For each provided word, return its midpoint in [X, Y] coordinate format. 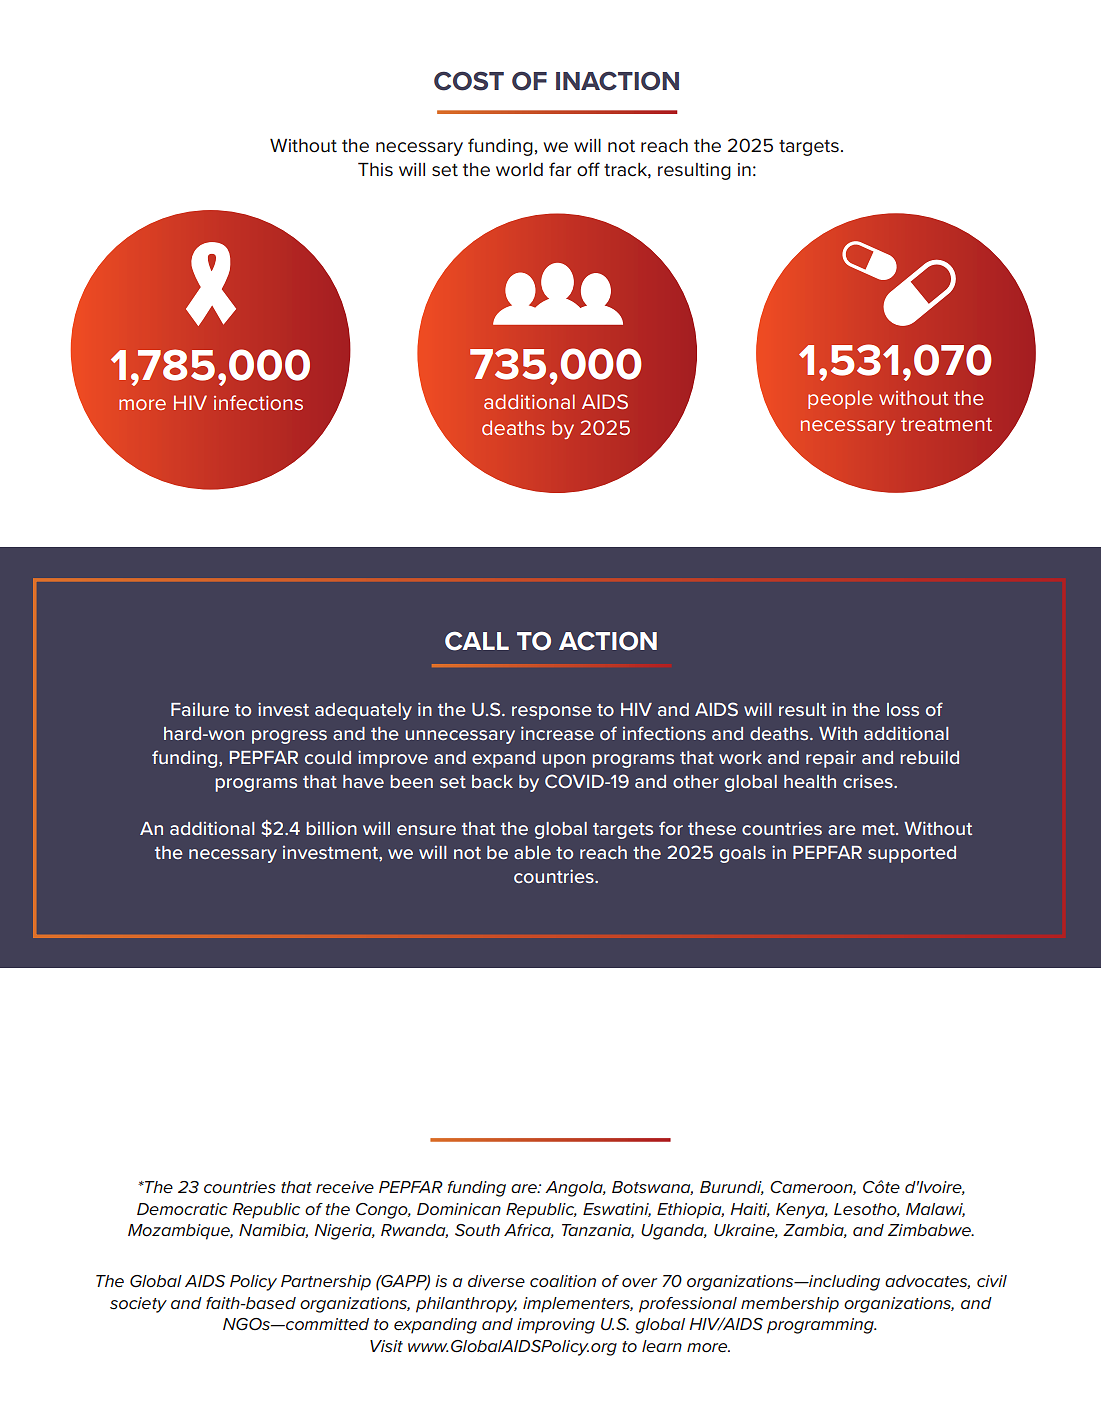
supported [912, 854]
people [840, 399]
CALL [477, 641]
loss [903, 709]
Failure [200, 709]
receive [345, 1187]
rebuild [929, 757]
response [552, 713]
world [519, 170]
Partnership [326, 1283]
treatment [946, 424]
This [375, 169]
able [532, 852]
